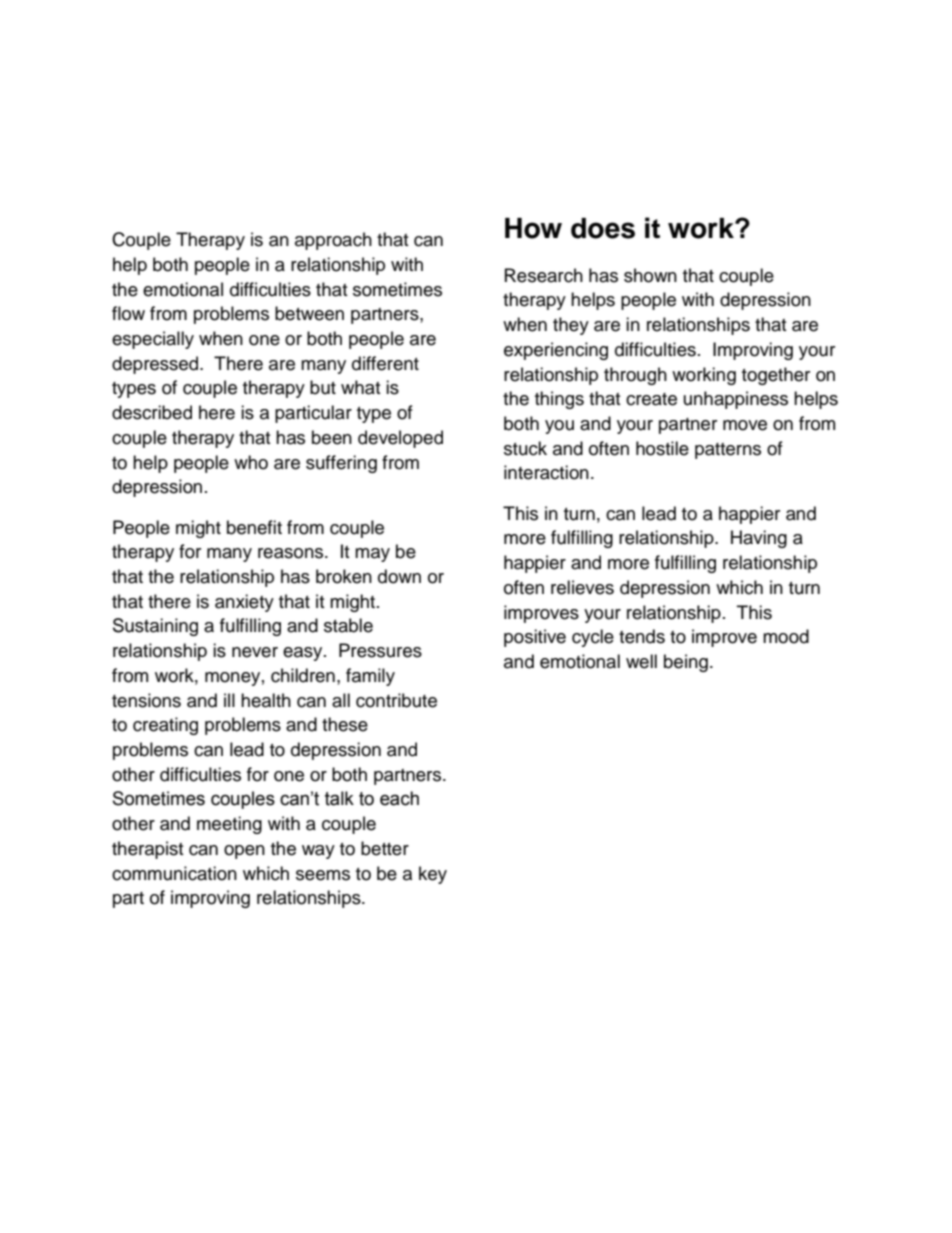 This screenshot has height=1233, width=952. I want to click on benefit, so click(254, 527).
